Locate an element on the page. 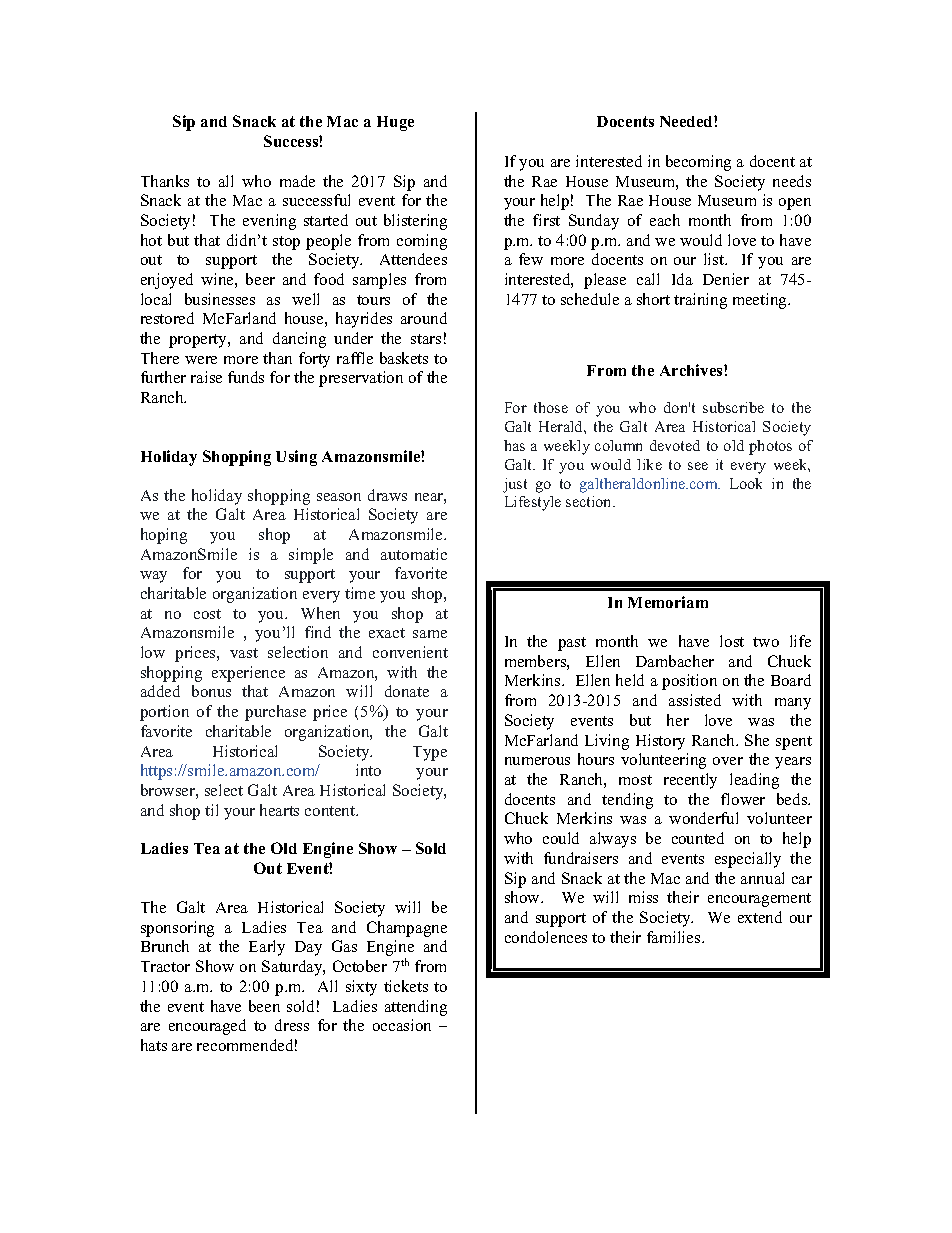 The image size is (952, 1233). Using is located at coordinates (296, 458).
